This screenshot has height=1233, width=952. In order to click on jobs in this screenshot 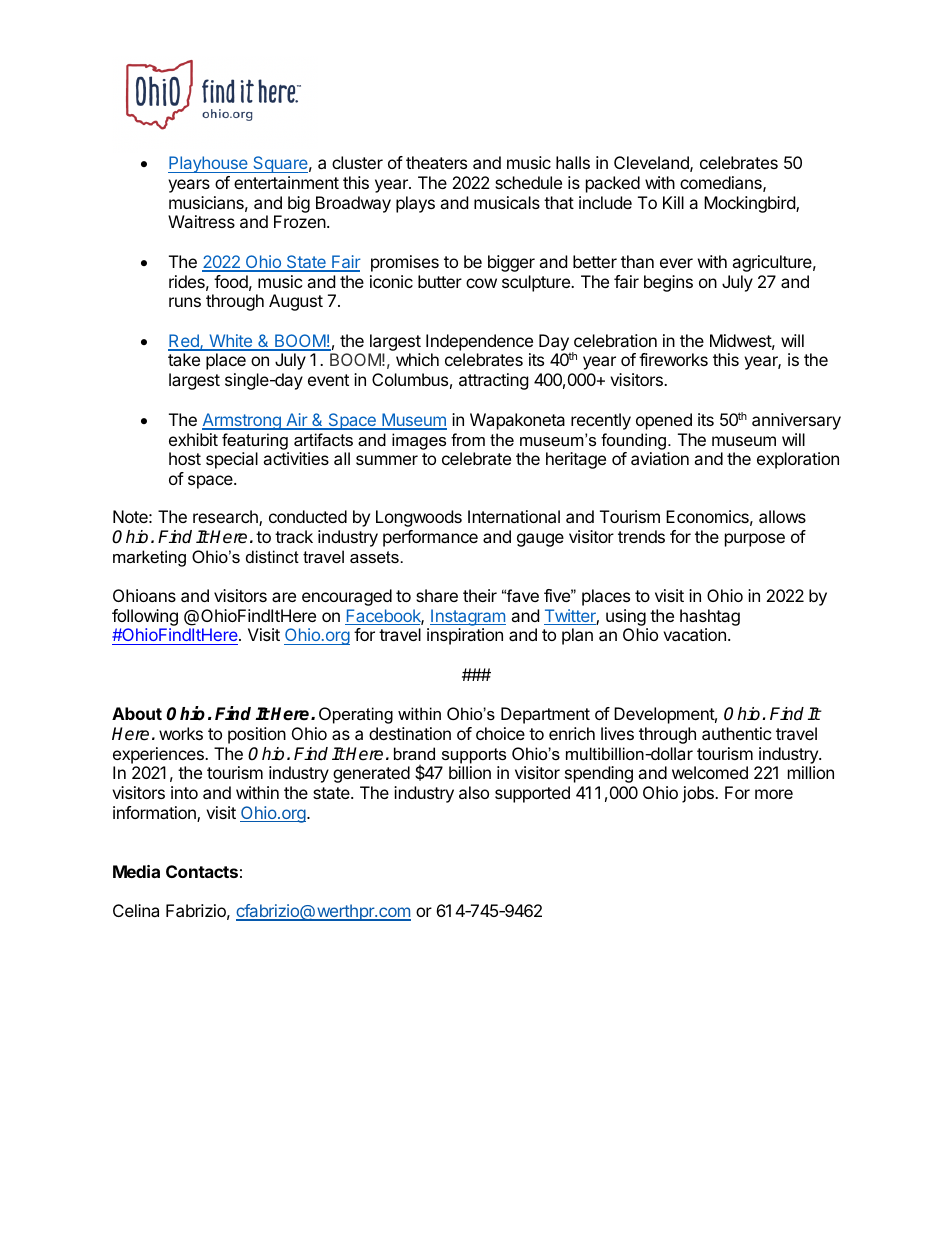, I will do `click(699, 794)`.
